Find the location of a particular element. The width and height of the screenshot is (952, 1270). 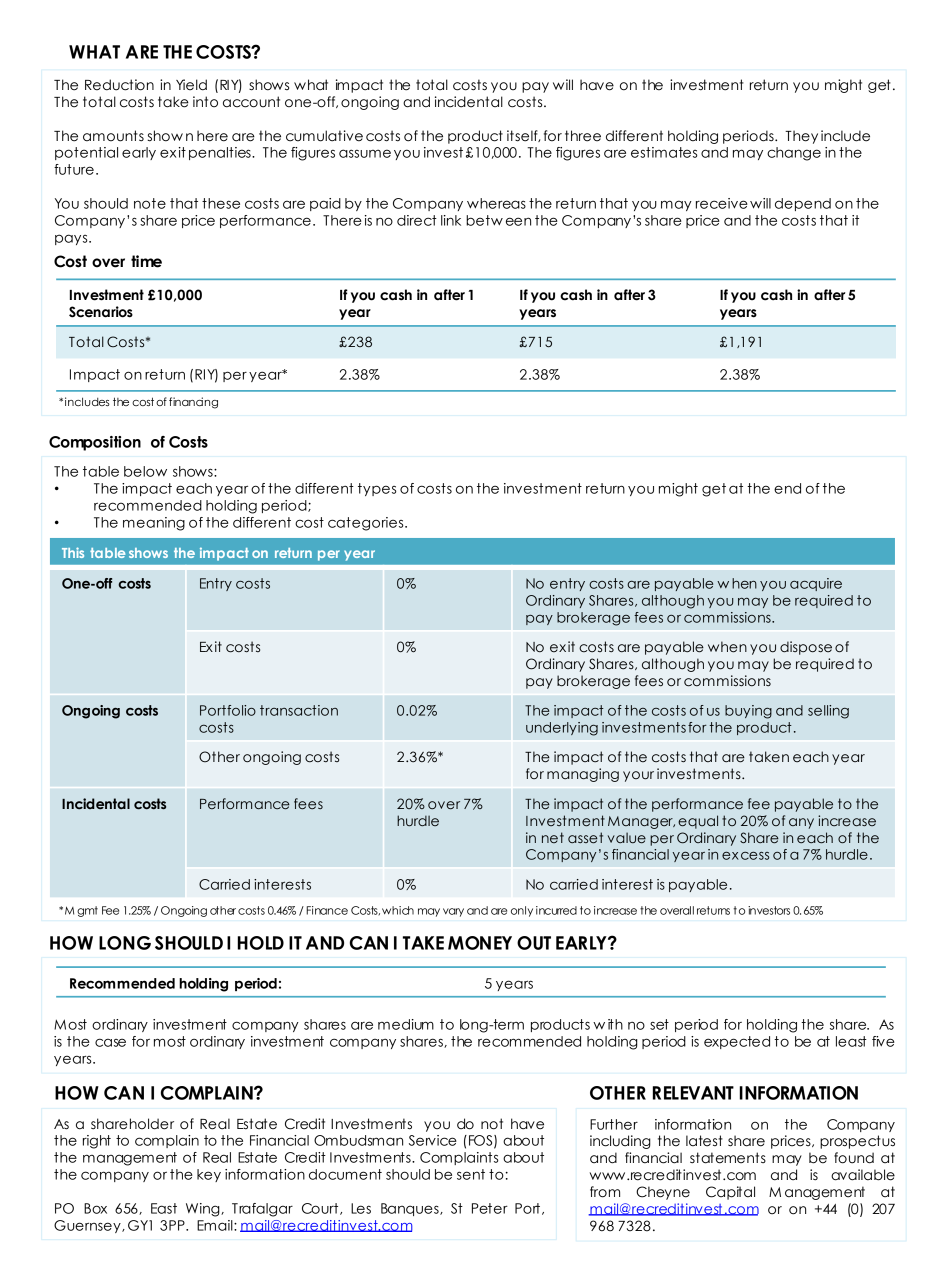

types is located at coordinates (377, 489).
